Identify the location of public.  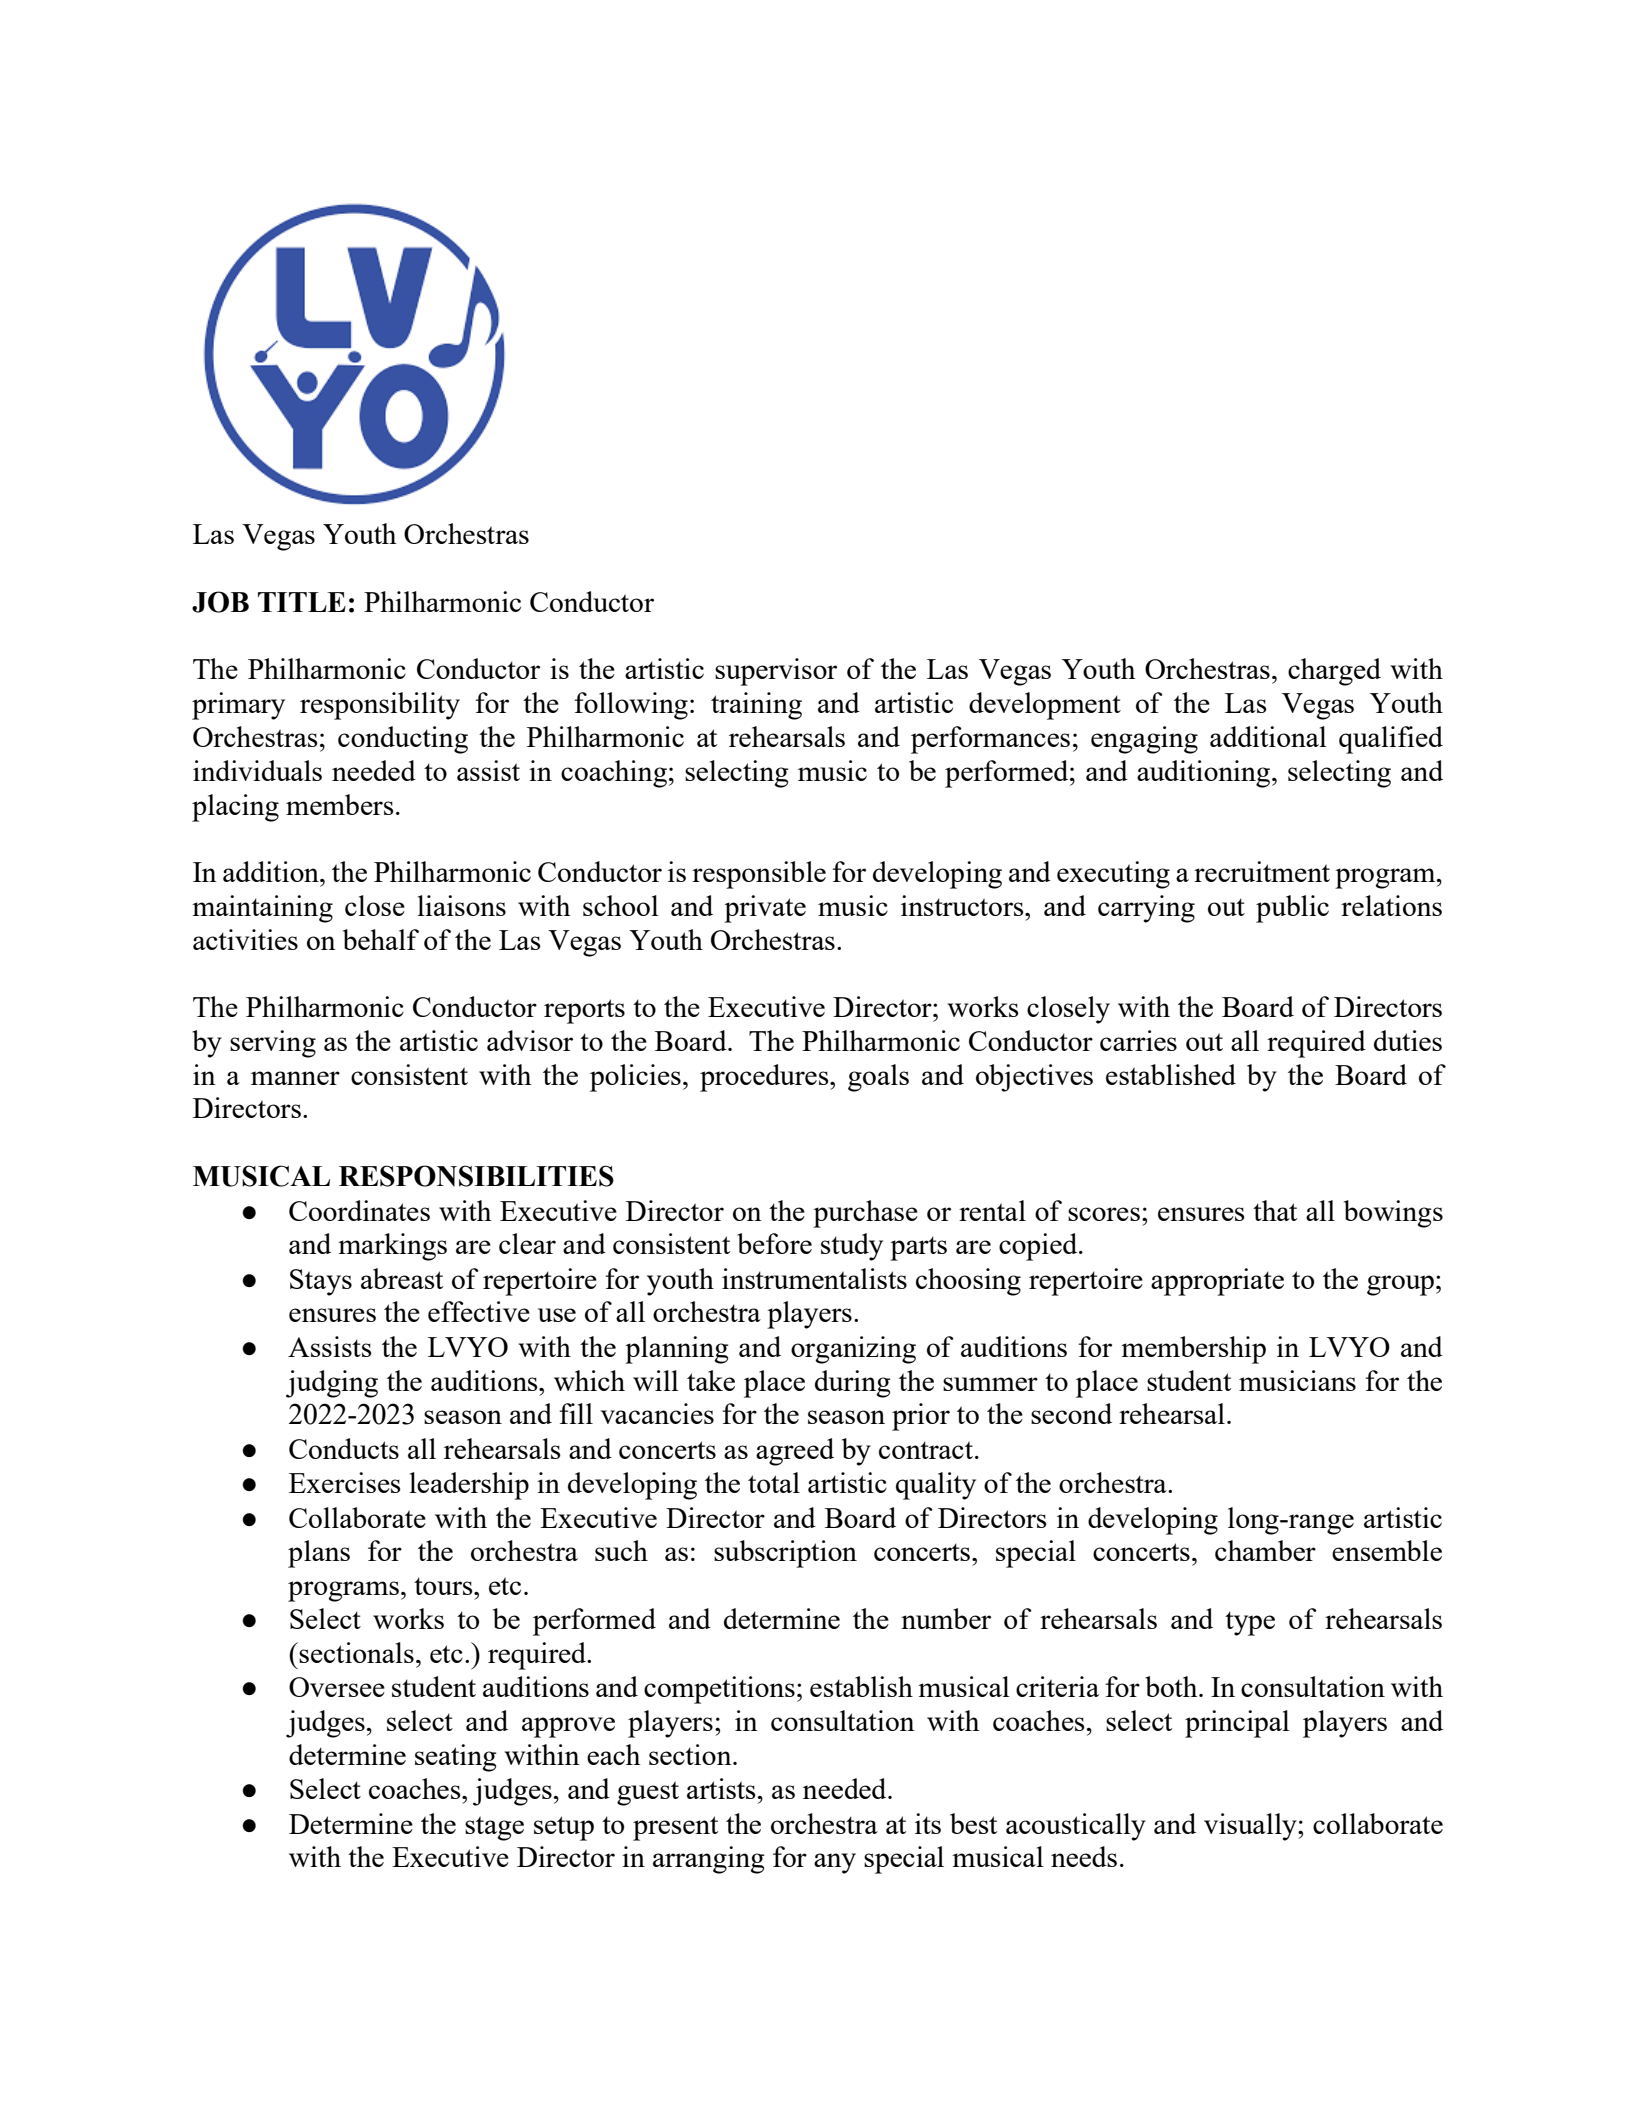
(1292, 909).
